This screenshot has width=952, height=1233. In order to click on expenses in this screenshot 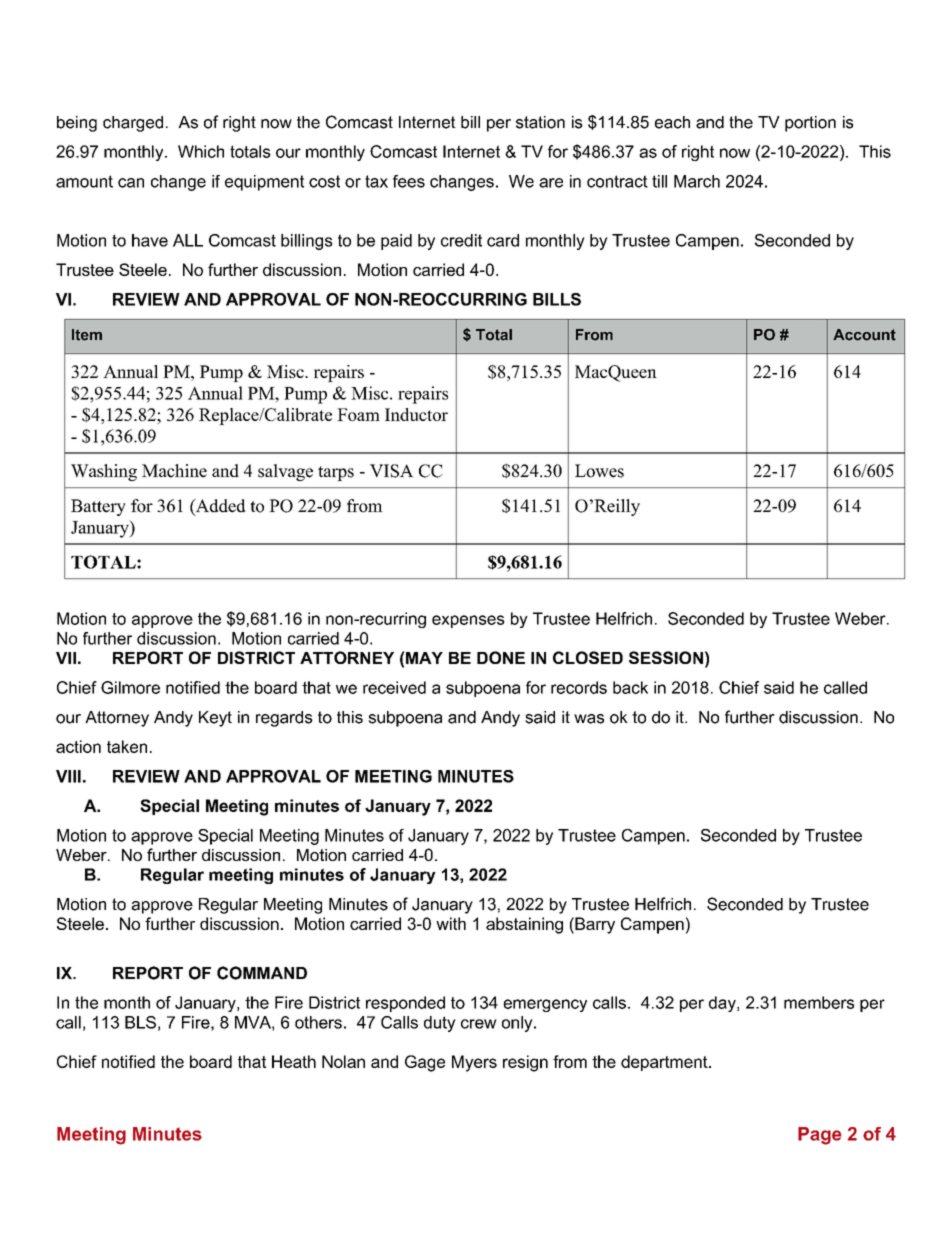, I will do `click(468, 621)`.
